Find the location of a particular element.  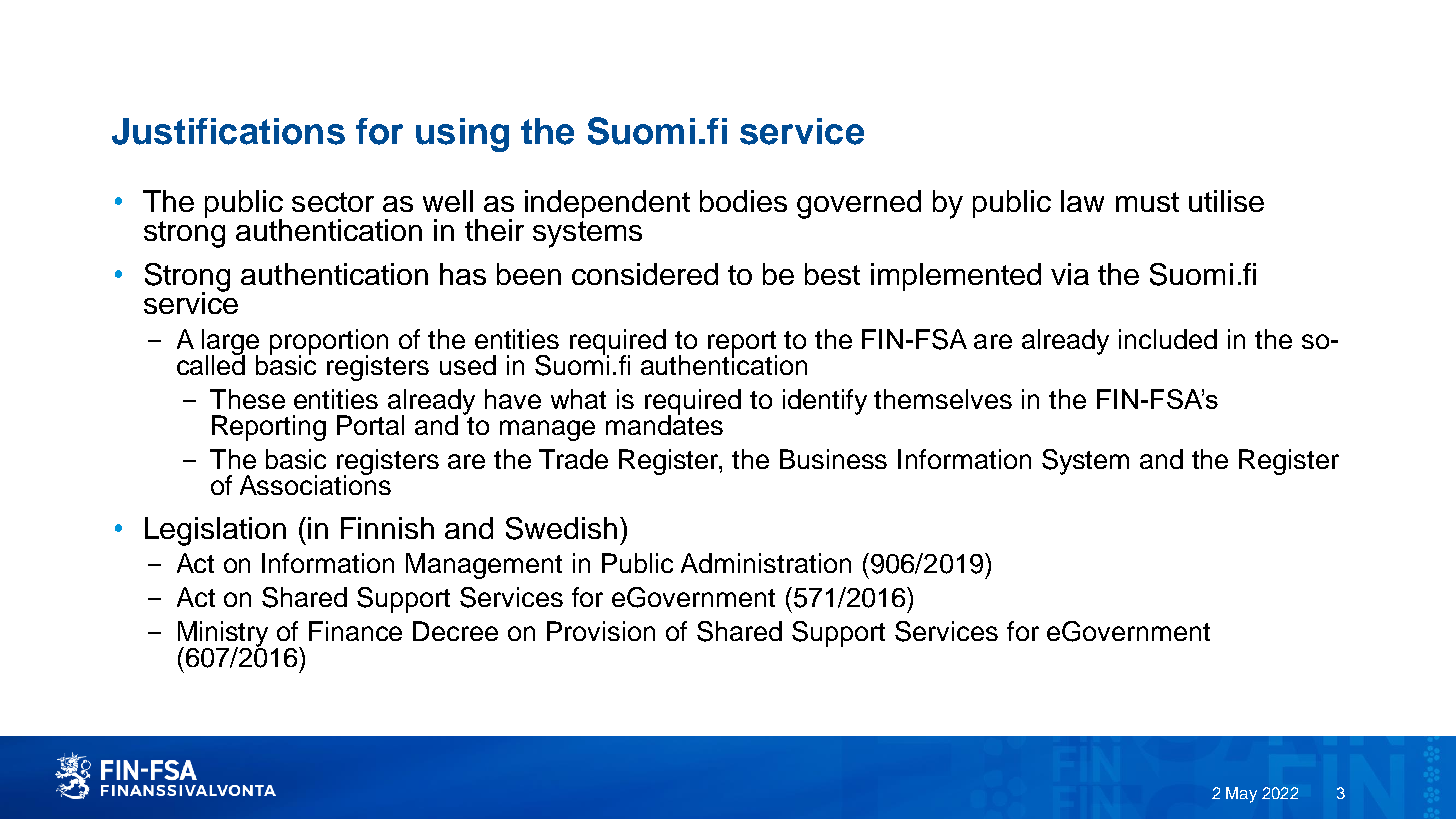

considered is located at coordinates (645, 274).
